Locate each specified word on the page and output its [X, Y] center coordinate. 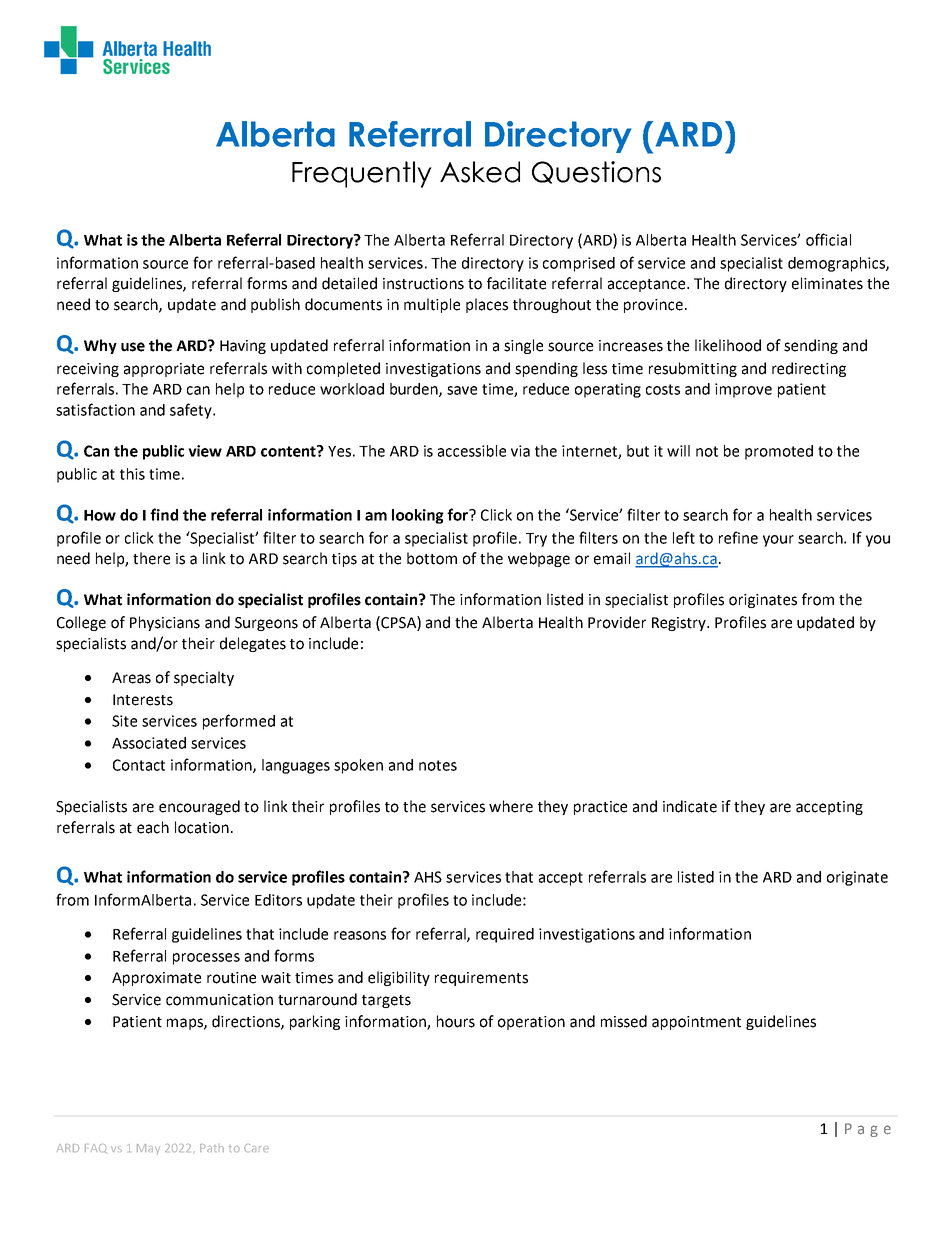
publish [275, 305]
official [828, 239]
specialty [204, 678]
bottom [432, 558]
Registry [680, 624]
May [148, 1149]
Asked [480, 172]
